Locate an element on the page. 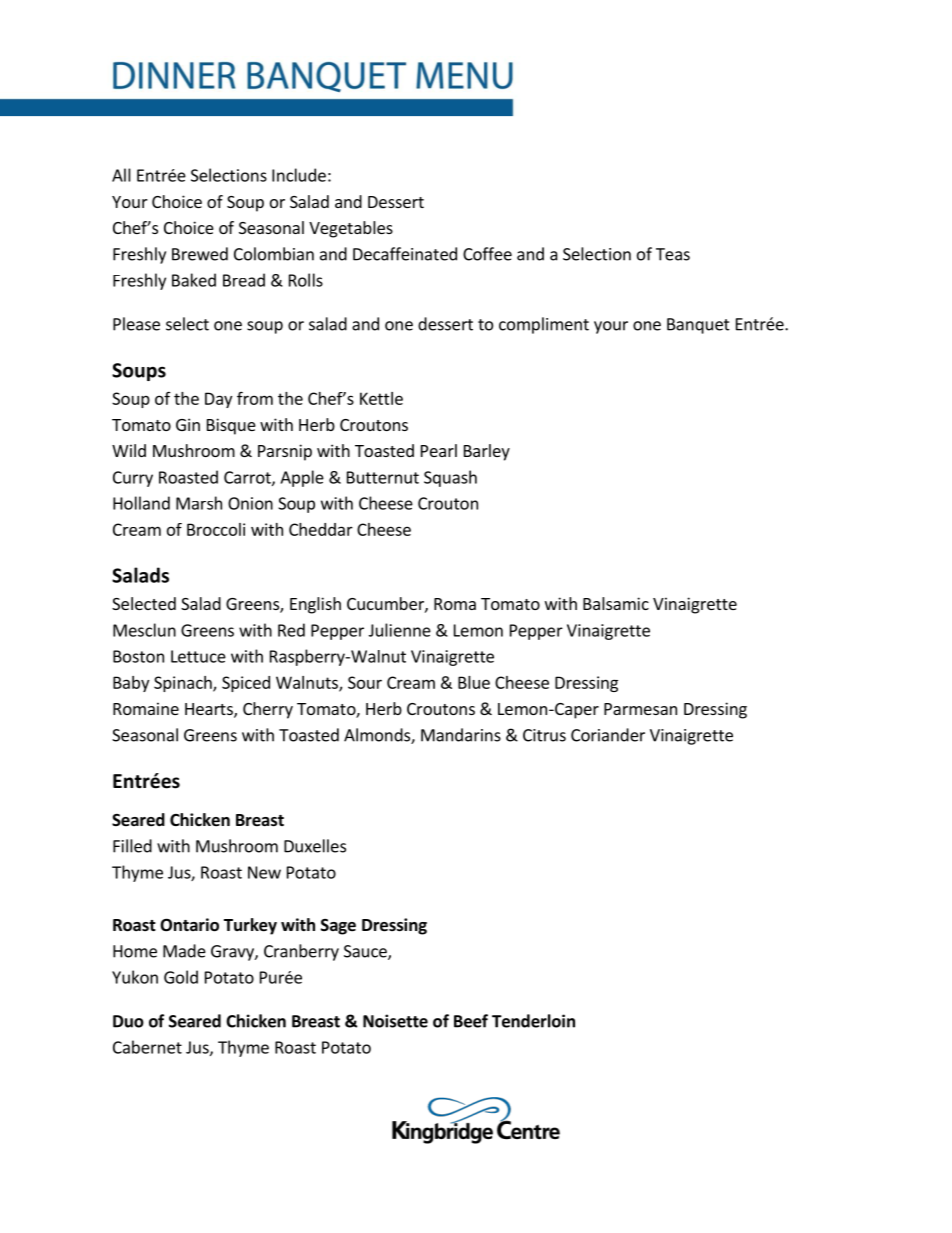 The image size is (952, 1233). Beef is located at coordinates (471, 1021).
